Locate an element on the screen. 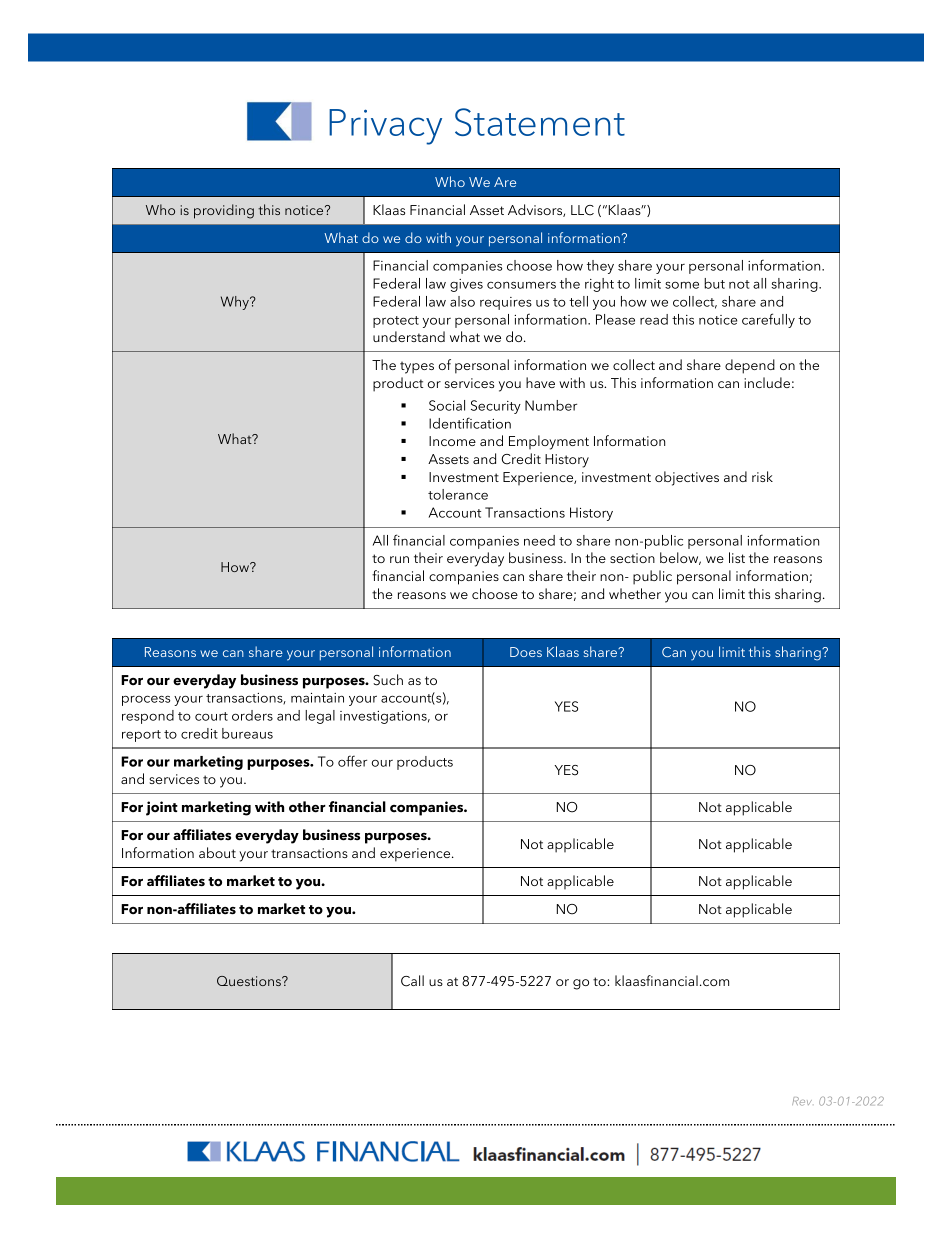 Image resolution: width=952 pixels, height=1233 pixels. LLC is located at coordinates (582, 210).
